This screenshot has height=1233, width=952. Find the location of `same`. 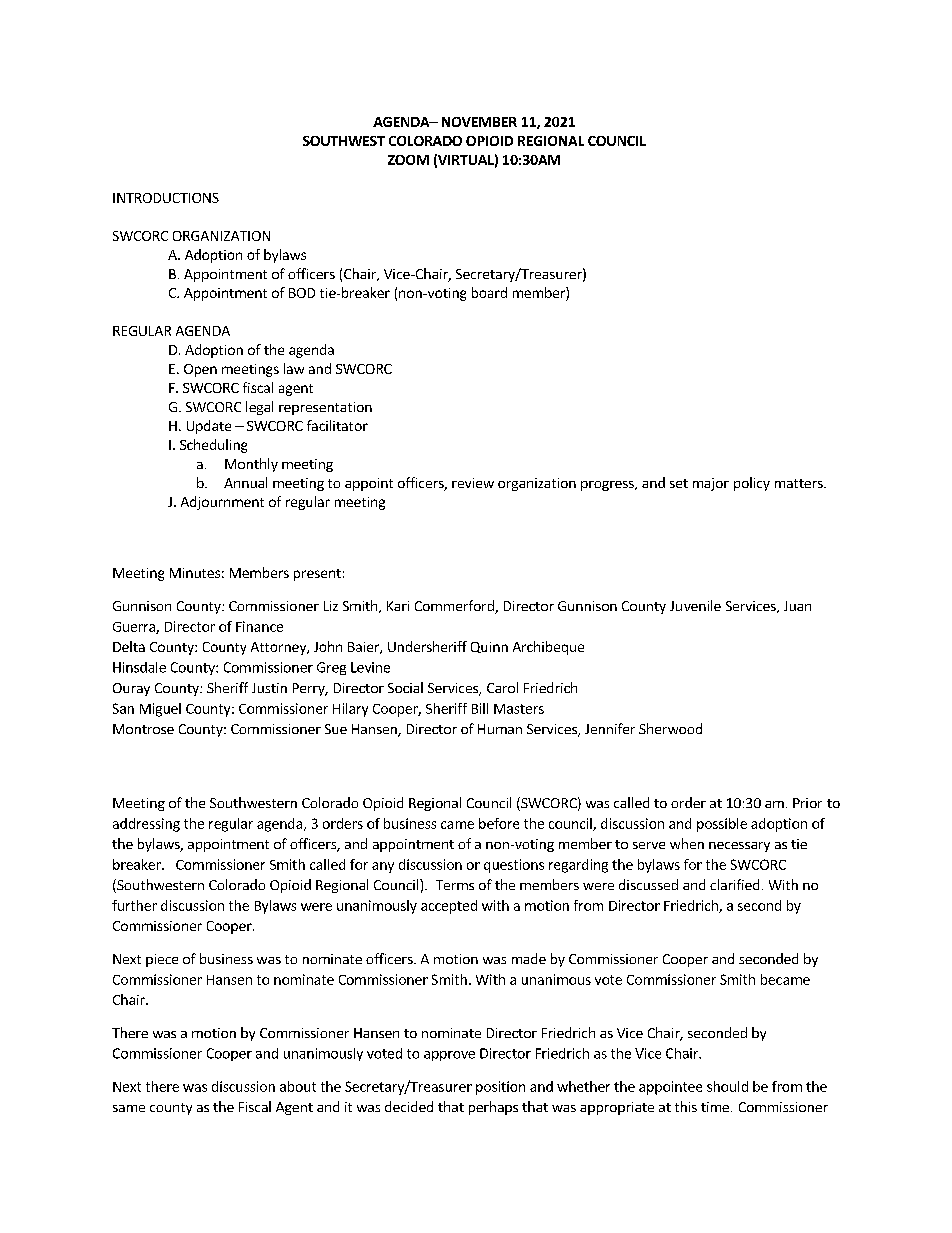

same is located at coordinates (129, 1108).
